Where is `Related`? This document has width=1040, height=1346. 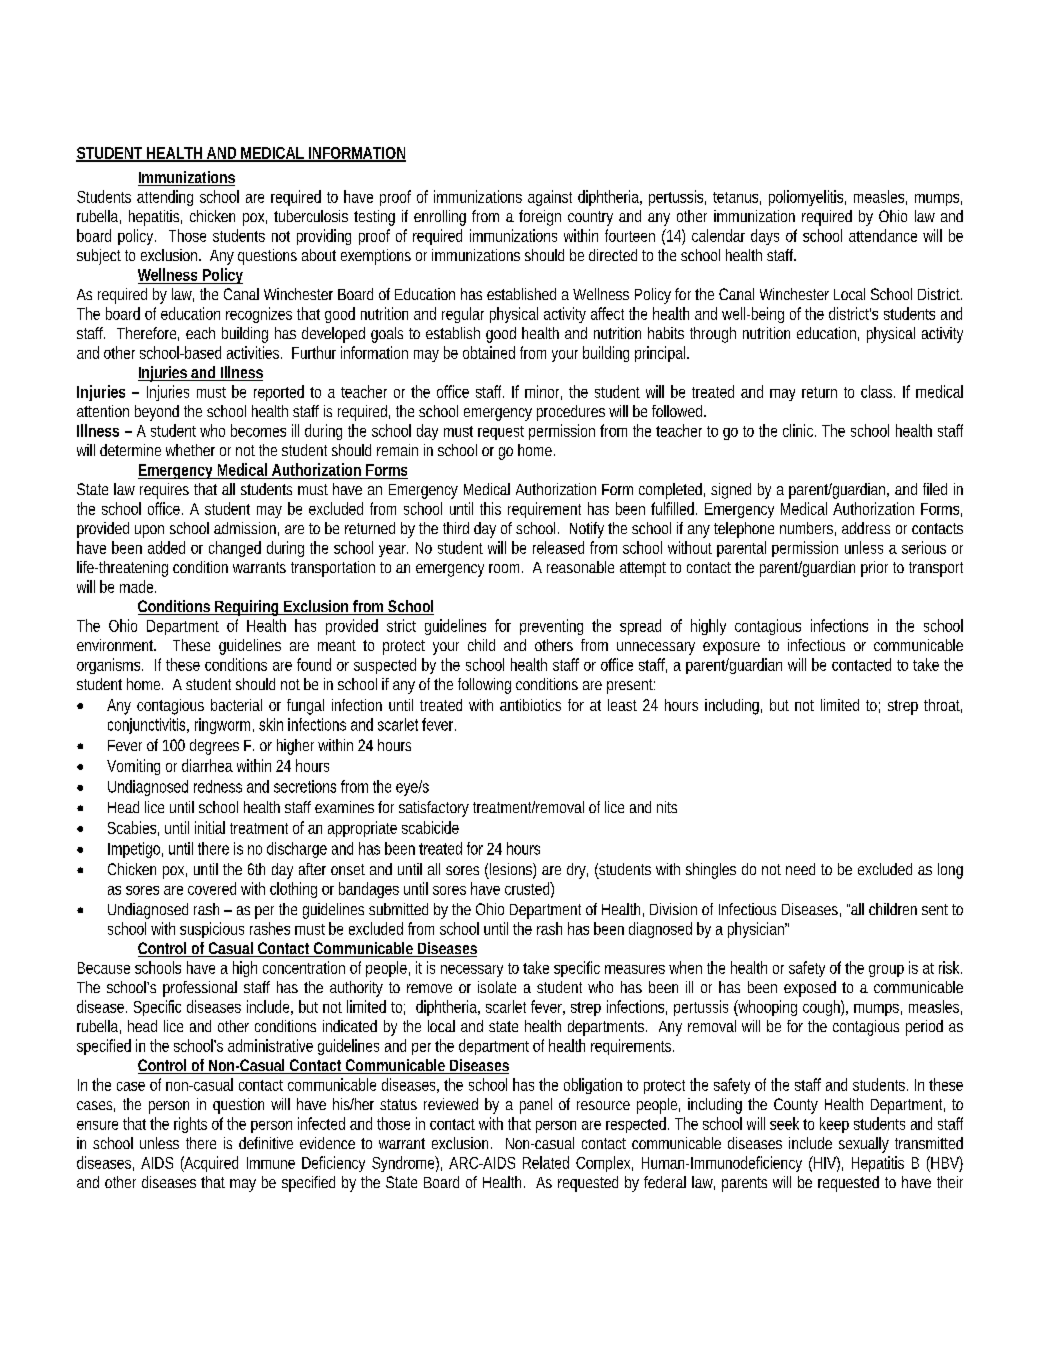 Related is located at coordinates (546, 1162).
